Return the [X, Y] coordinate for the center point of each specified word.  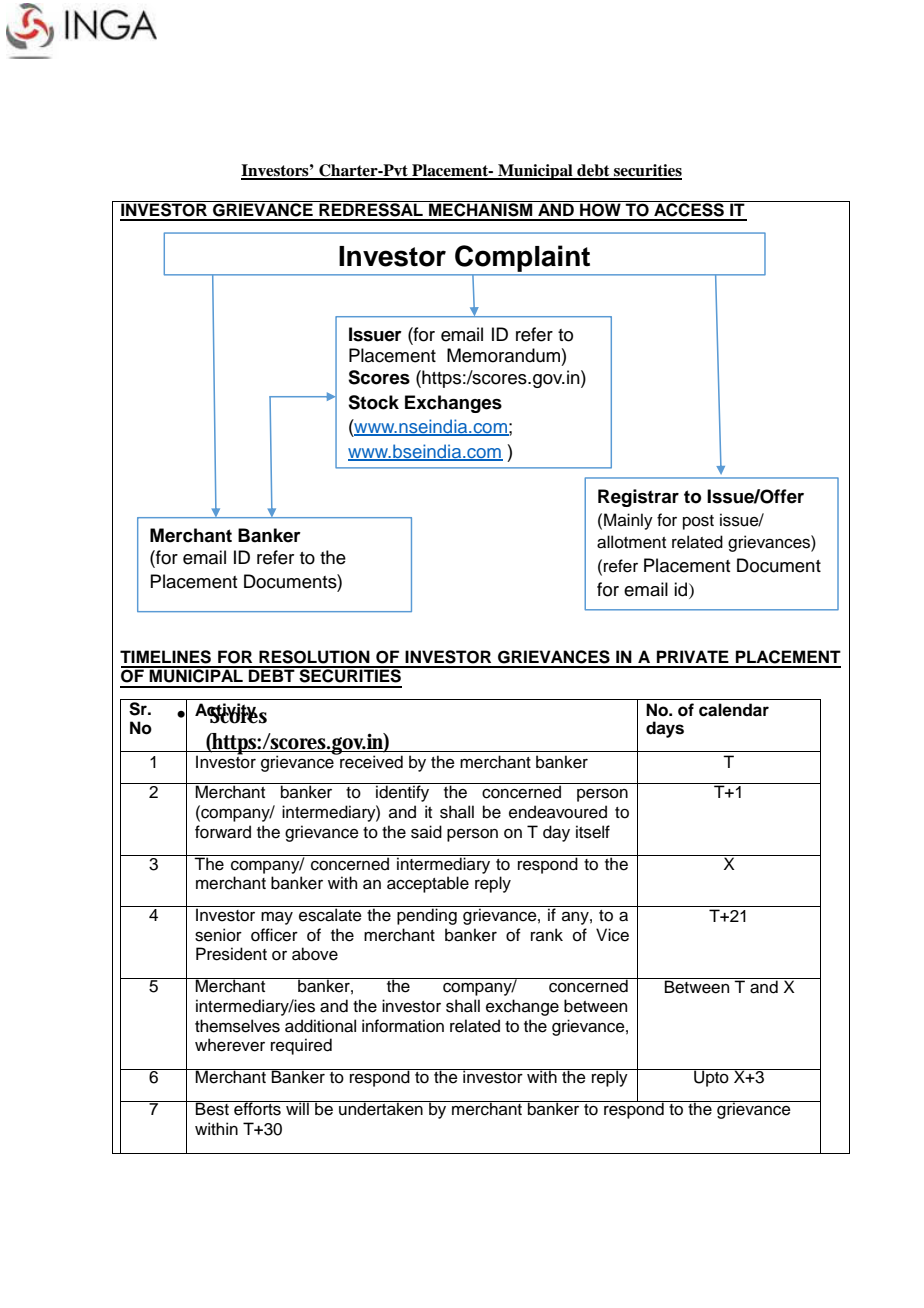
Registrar [638, 498]
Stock [373, 402]
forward [223, 832]
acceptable [428, 884]
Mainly [628, 521]
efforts [257, 1108]
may [277, 918]
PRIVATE [693, 656]
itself [593, 832]
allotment [631, 542]
